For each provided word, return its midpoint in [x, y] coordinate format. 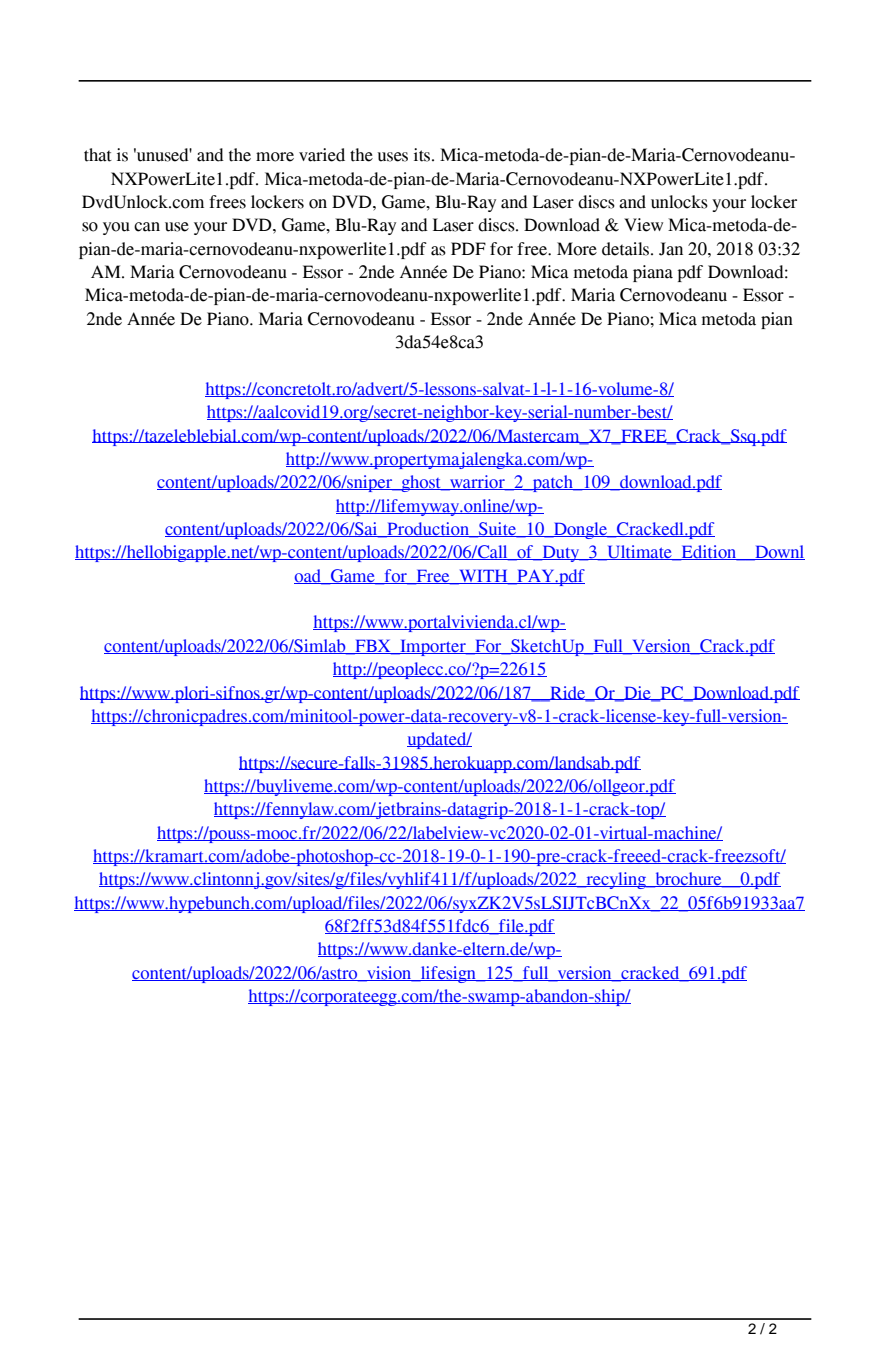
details [627, 249]
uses [392, 157]
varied [322, 155]
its [423, 155]
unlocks [679, 202]
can [147, 227]
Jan [671, 249]
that [98, 155]
